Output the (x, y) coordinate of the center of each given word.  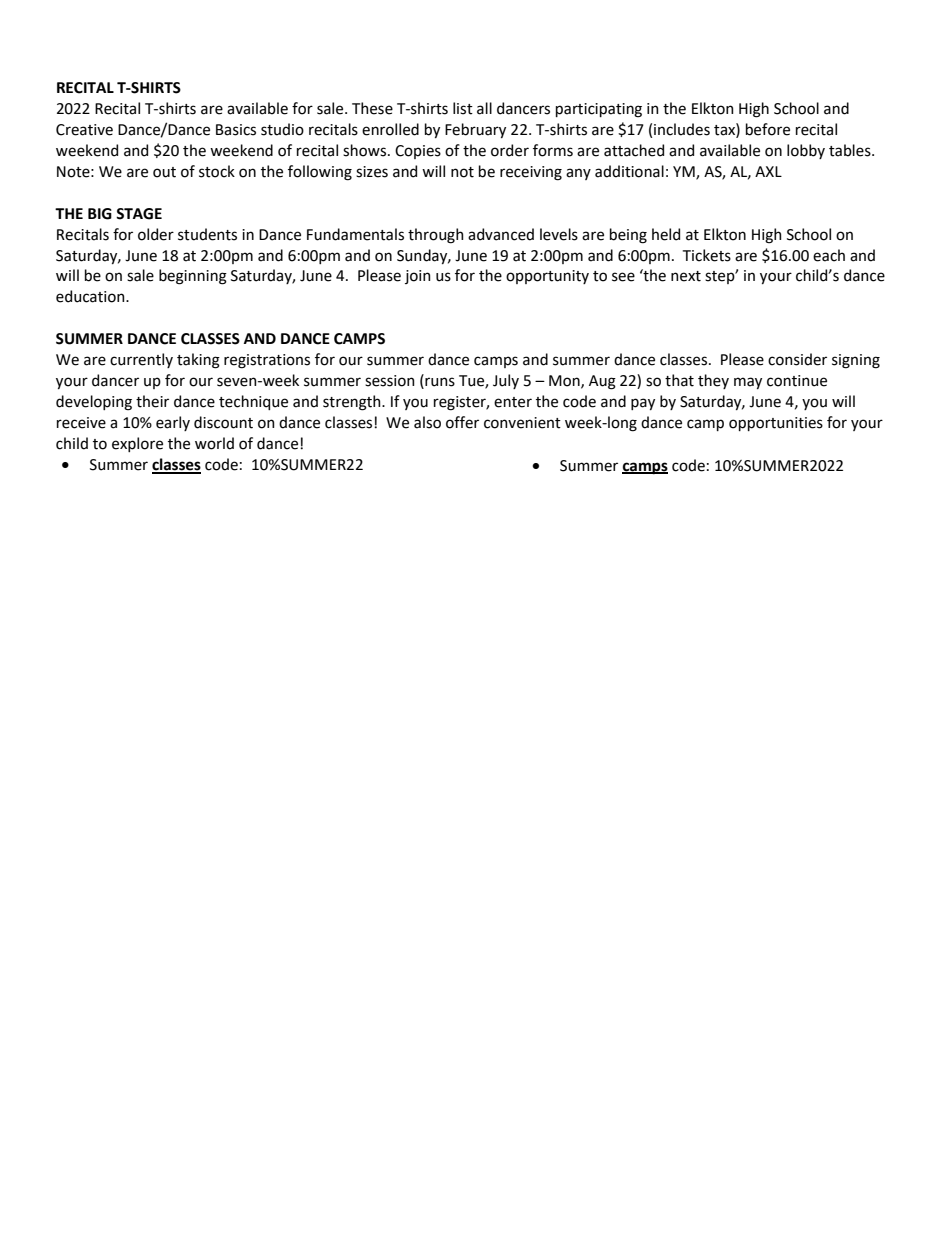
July (506, 381)
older (156, 234)
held (666, 234)
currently (141, 360)
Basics (236, 130)
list (463, 108)
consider (797, 359)
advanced (501, 234)
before (768, 129)
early (173, 423)
